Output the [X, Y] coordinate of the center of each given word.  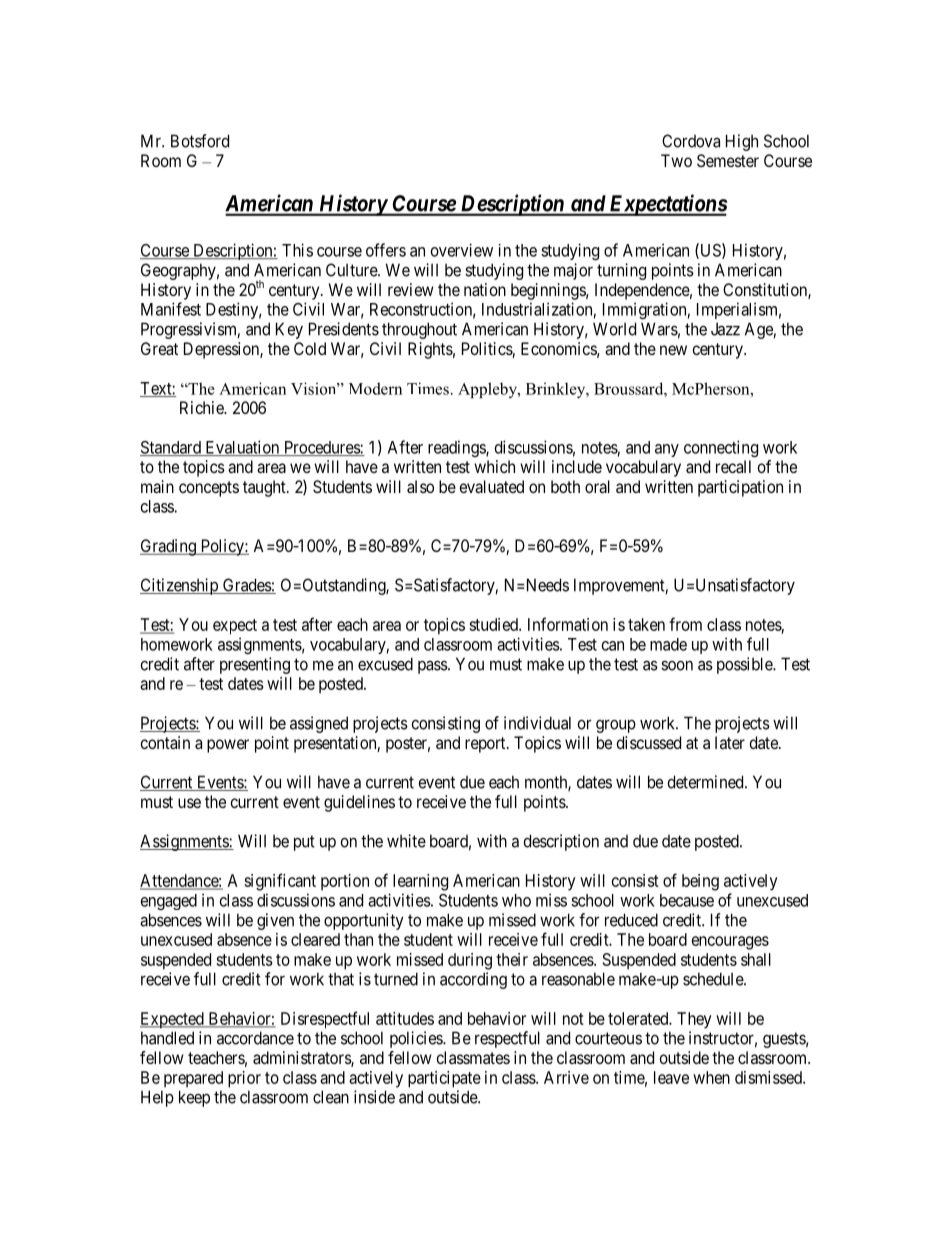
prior [244, 1079]
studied [494, 624]
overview [462, 250]
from [685, 624]
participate [444, 1079]
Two [676, 160]
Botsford [200, 141]
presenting [255, 665]
